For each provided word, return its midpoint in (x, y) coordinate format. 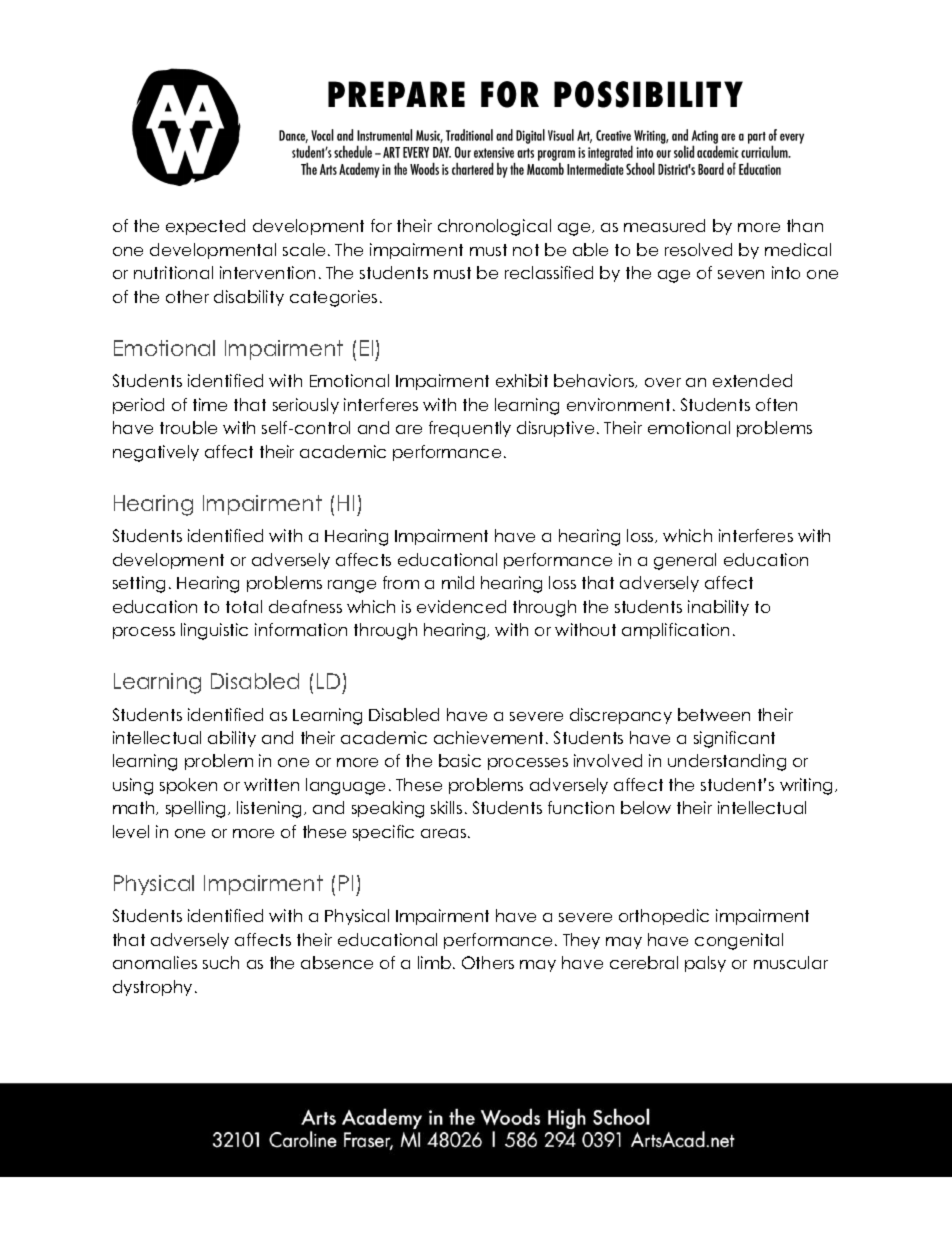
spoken (188, 786)
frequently (470, 429)
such (221, 962)
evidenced (461, 606)
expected (205, 227)
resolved (698, 249)
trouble (188, 427)
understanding (727, 762)
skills (446, 807)
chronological (494, 227)
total (244, 606)
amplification (675, 631)
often (776, 404)
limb (434, 962)
